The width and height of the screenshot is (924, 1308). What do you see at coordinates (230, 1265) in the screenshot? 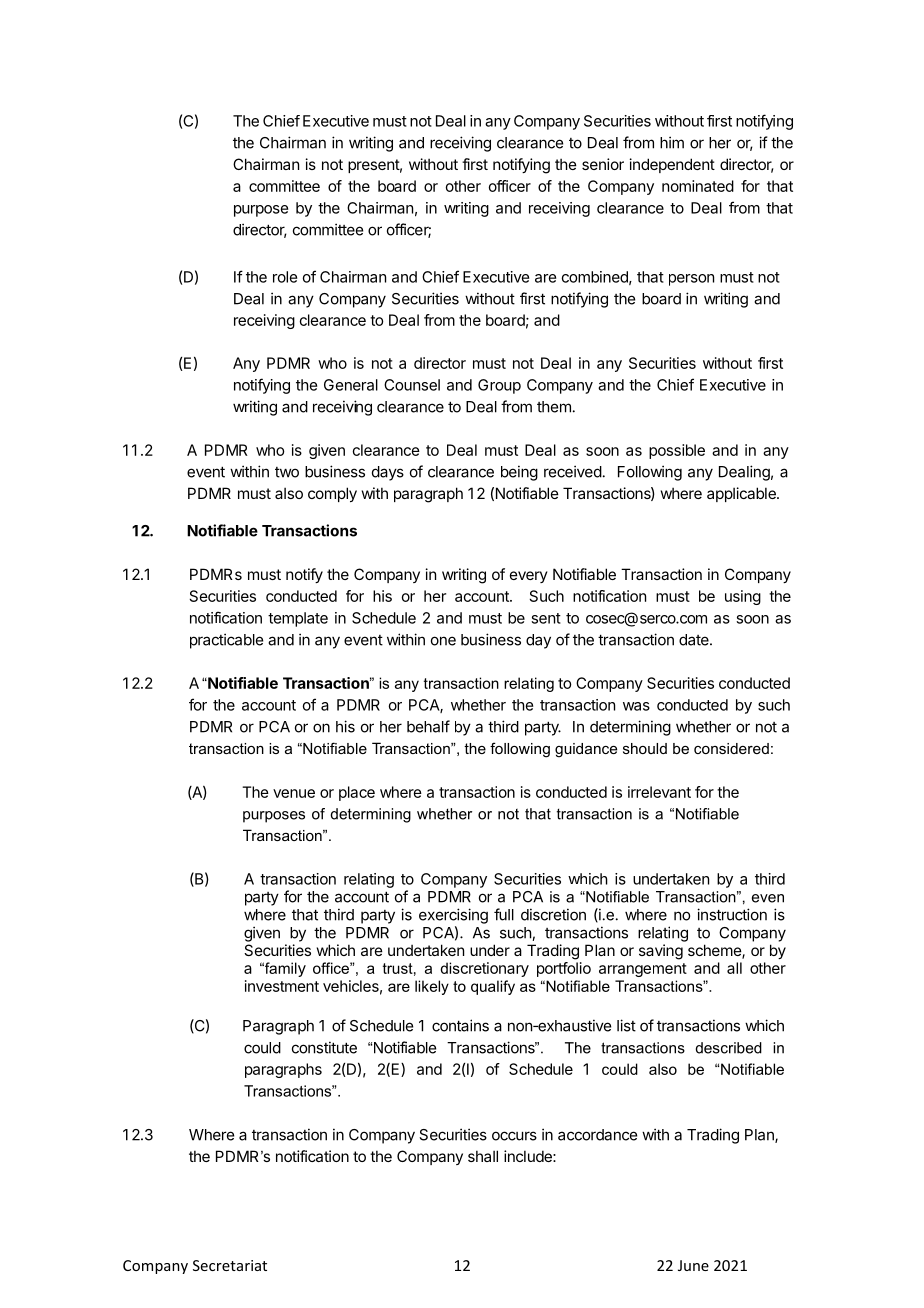
I see `Secretariat` at bounding box center [230, 1265].
